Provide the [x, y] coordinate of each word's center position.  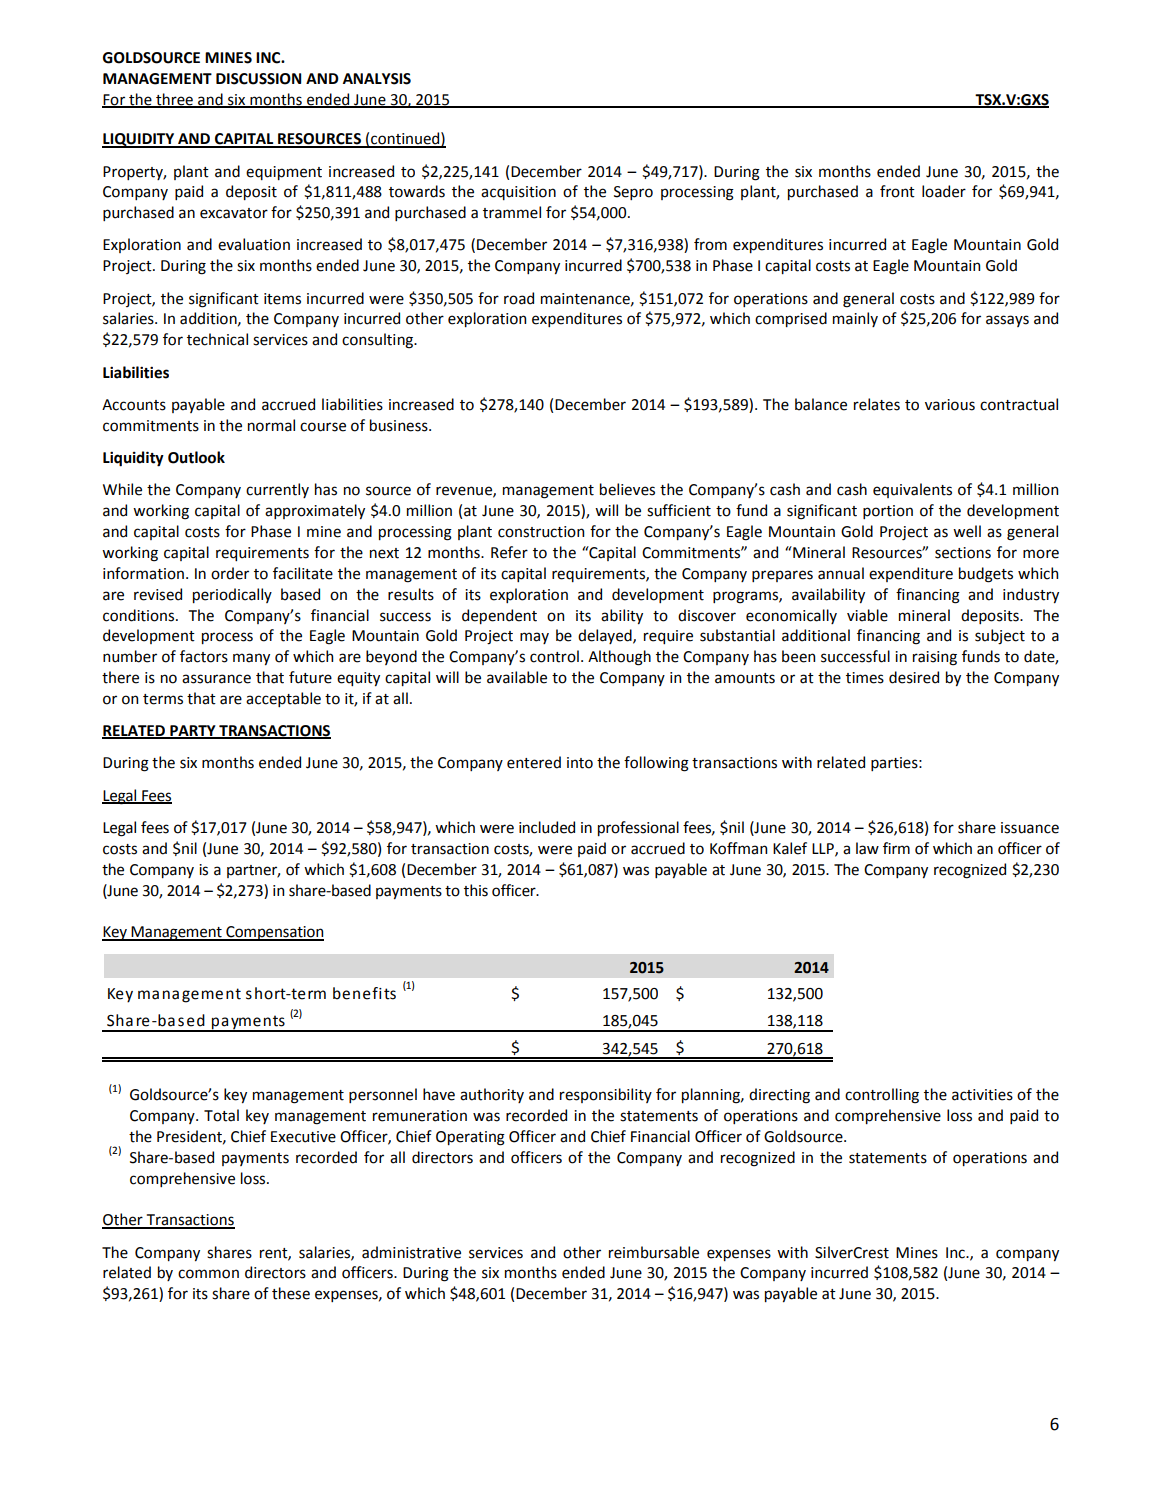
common [208, 1274]
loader [944, 191]
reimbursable [654, 1252]
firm [896, 848]
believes [627, 489]
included [547, 827]
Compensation [274, 933]
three [174, 100]
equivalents [912, 490]
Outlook [196, 457]
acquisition [518, 193]
